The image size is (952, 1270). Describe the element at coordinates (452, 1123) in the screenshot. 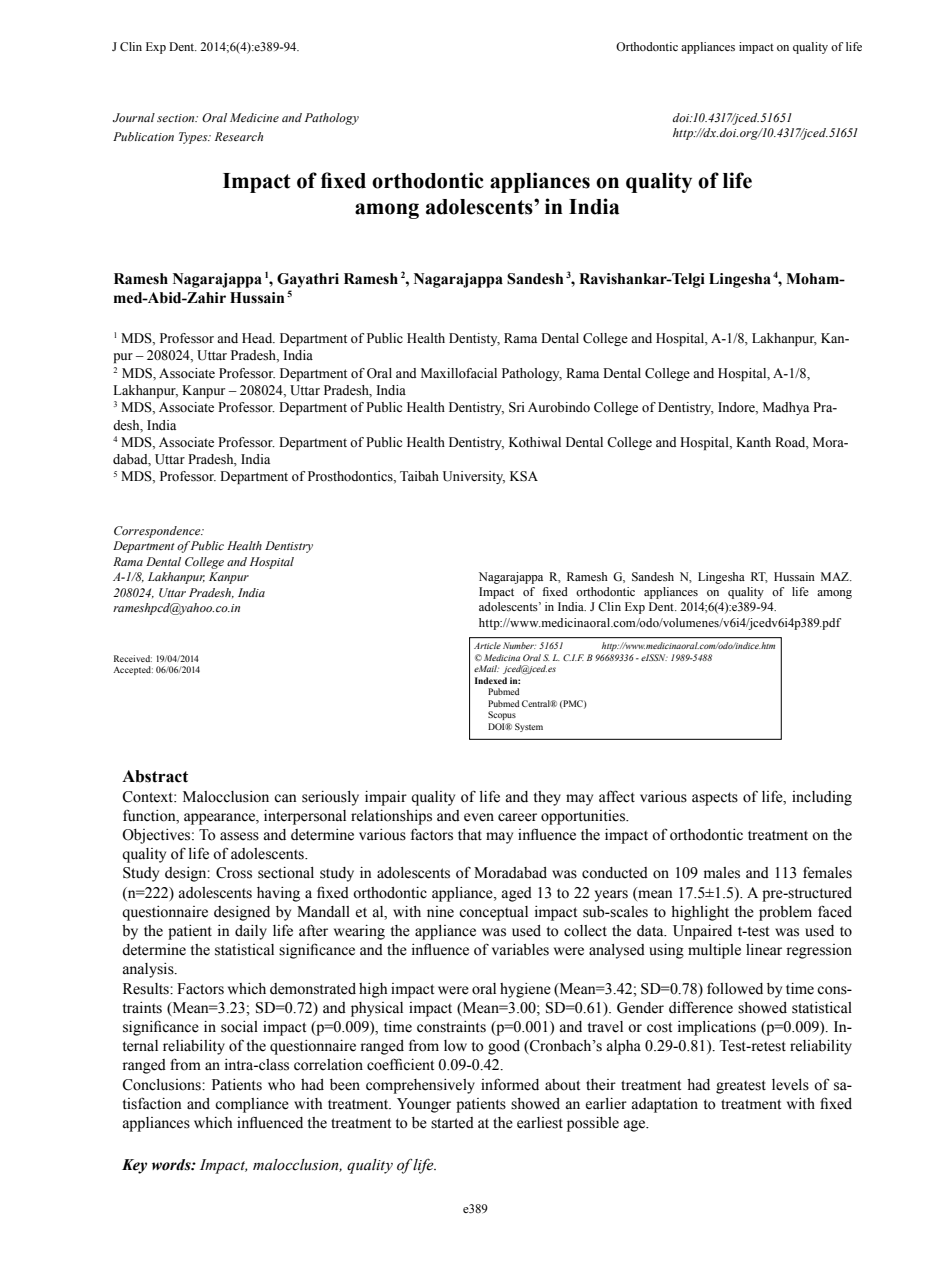

I see `started` at that location.
